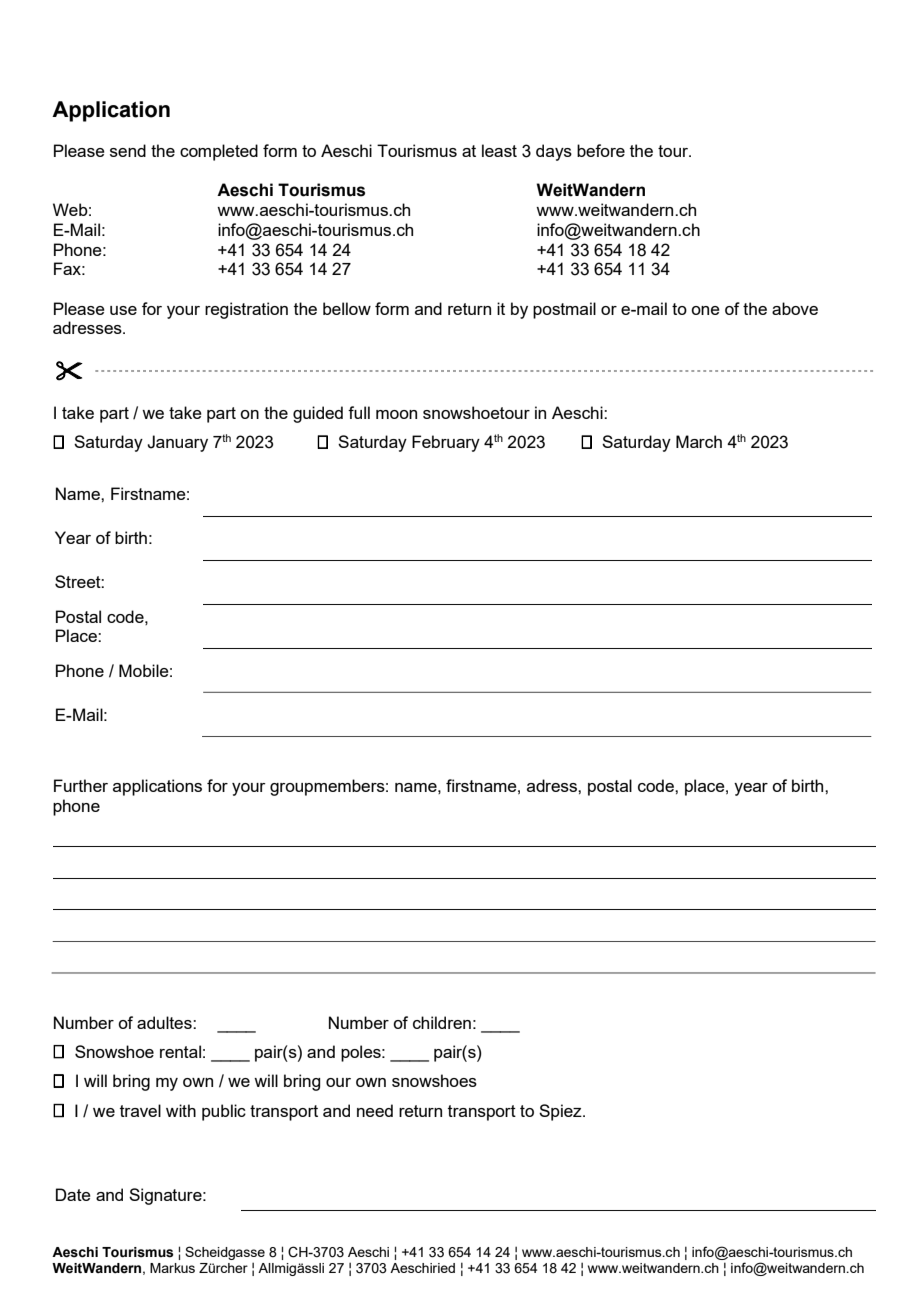 This document has width=924, height=1308. What do you see at coordinates (81, 785) in the document?
I see `Further` at bounding box center [81, 785].
